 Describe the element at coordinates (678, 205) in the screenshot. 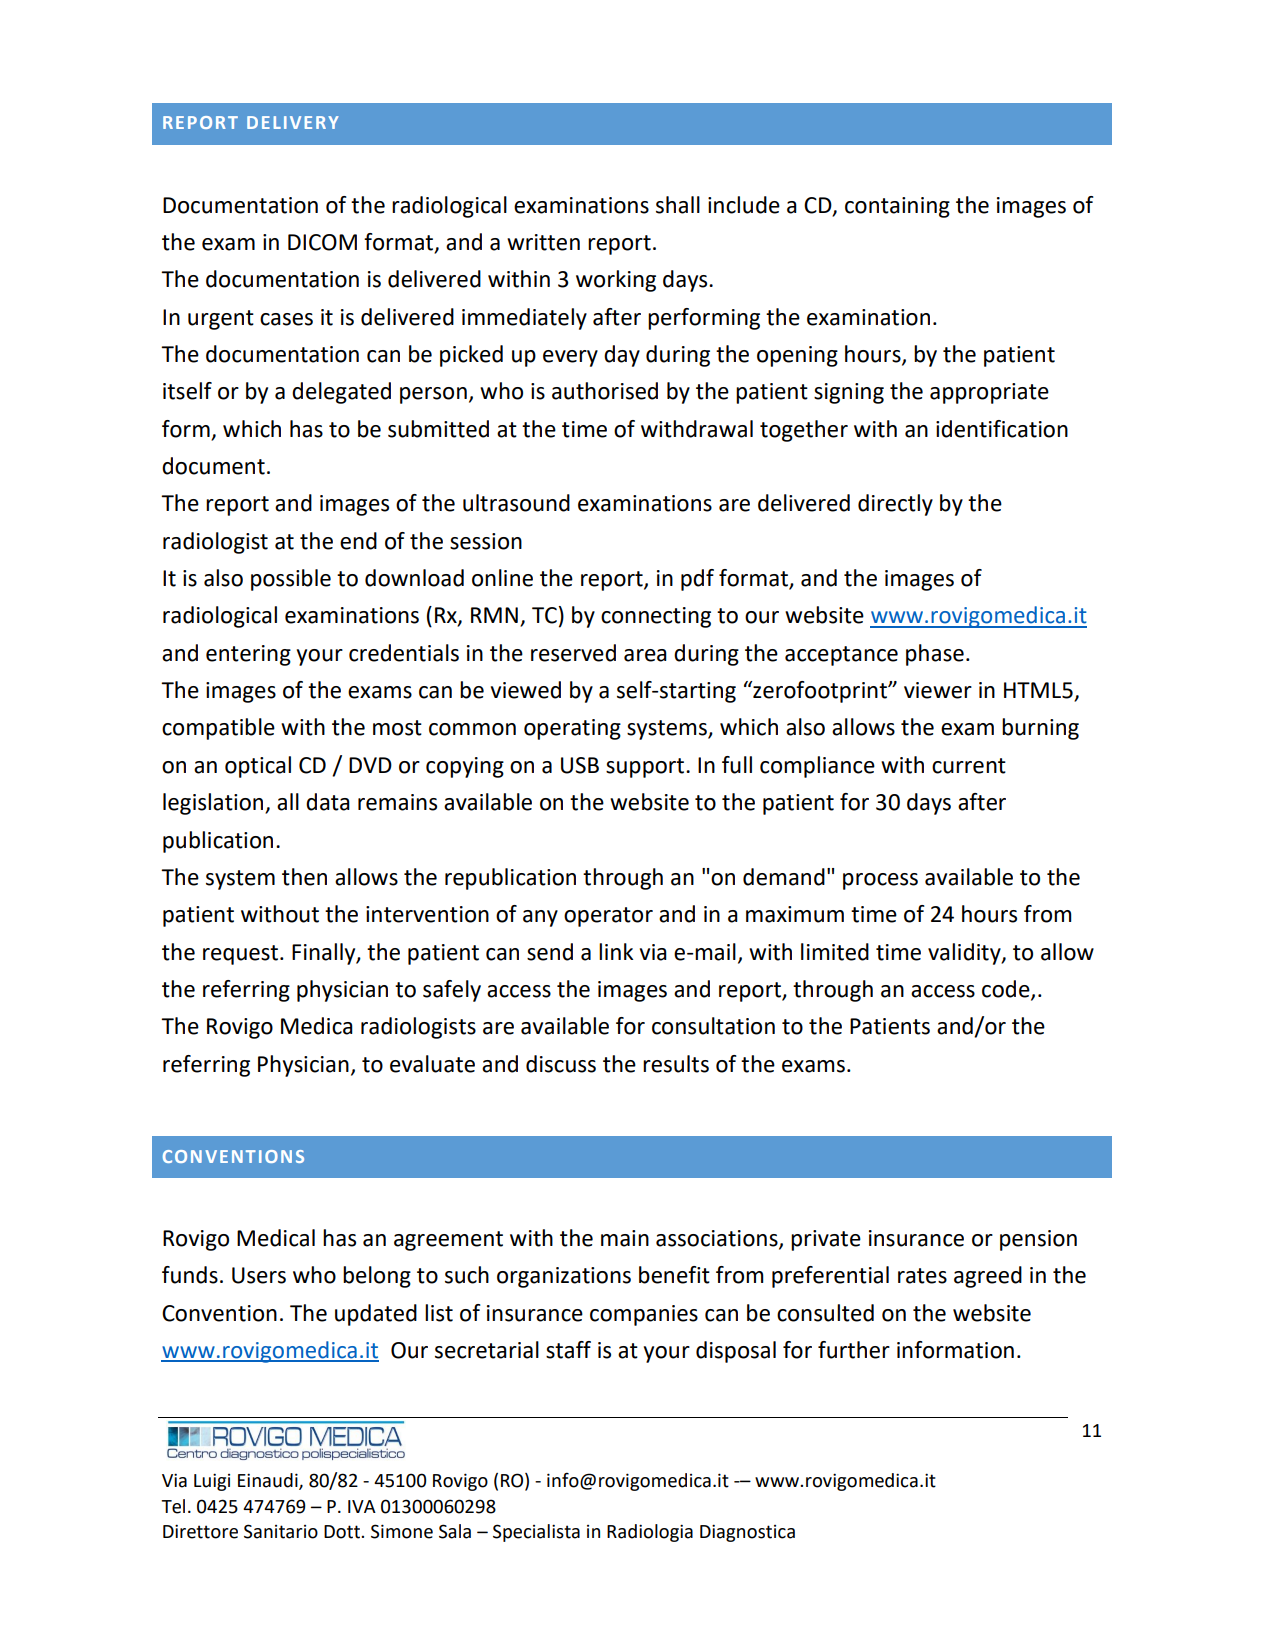

I see `shall` at that location.
